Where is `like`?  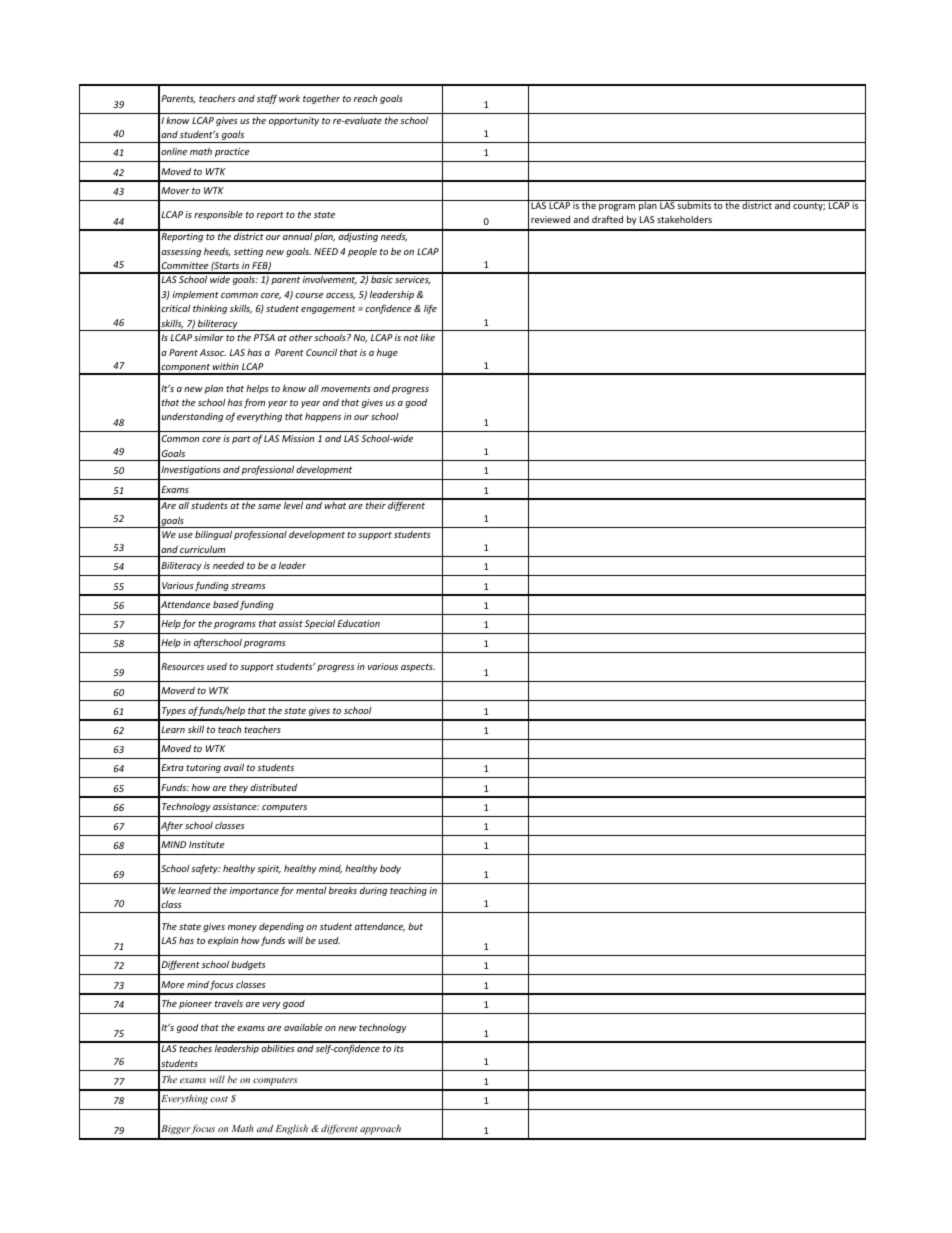
like is located at coordinates (427, 337).
